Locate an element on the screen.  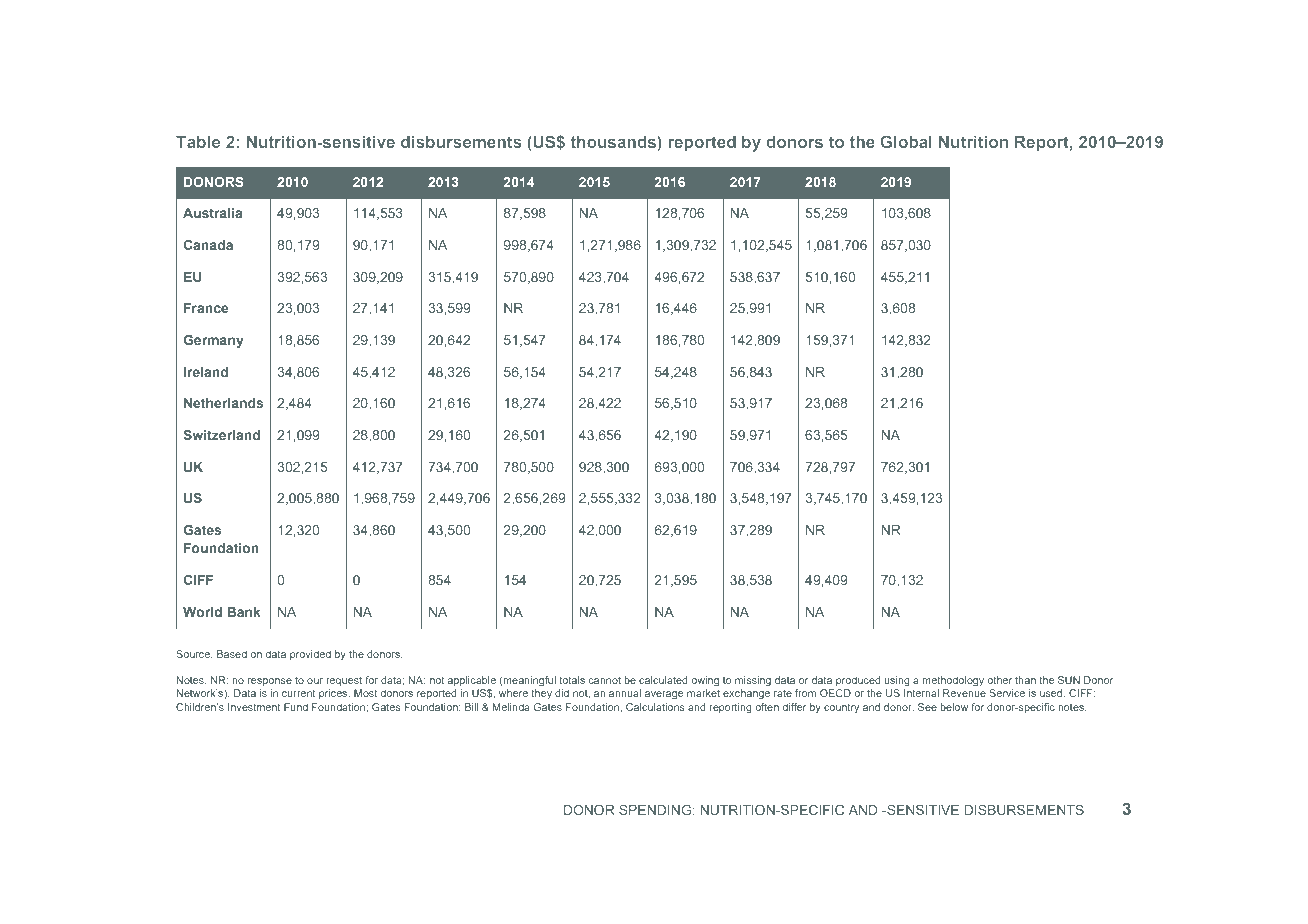
France is located at coordinates (206, 308).
